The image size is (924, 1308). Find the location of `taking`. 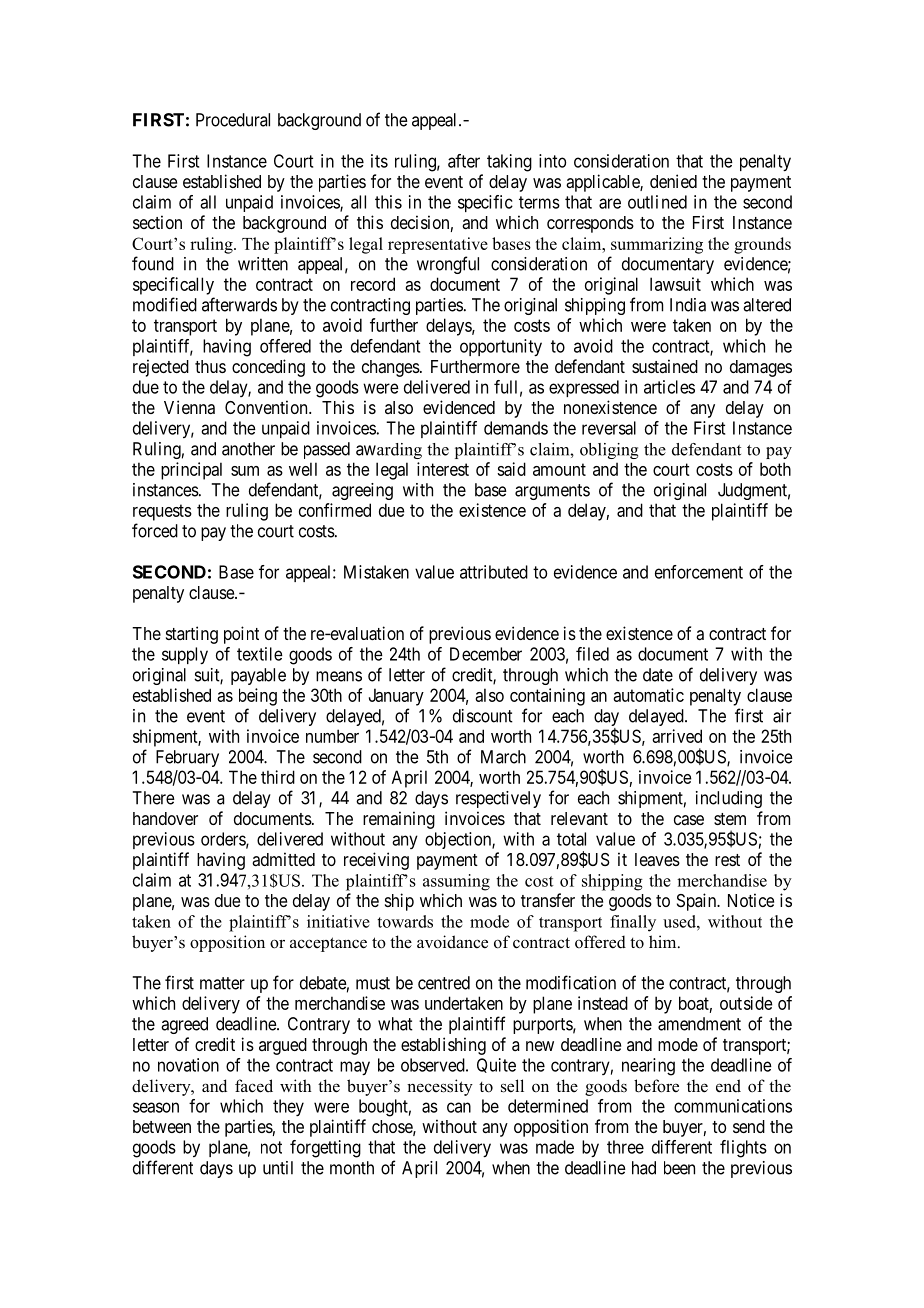

taking is located at coordinates (509, 163).
